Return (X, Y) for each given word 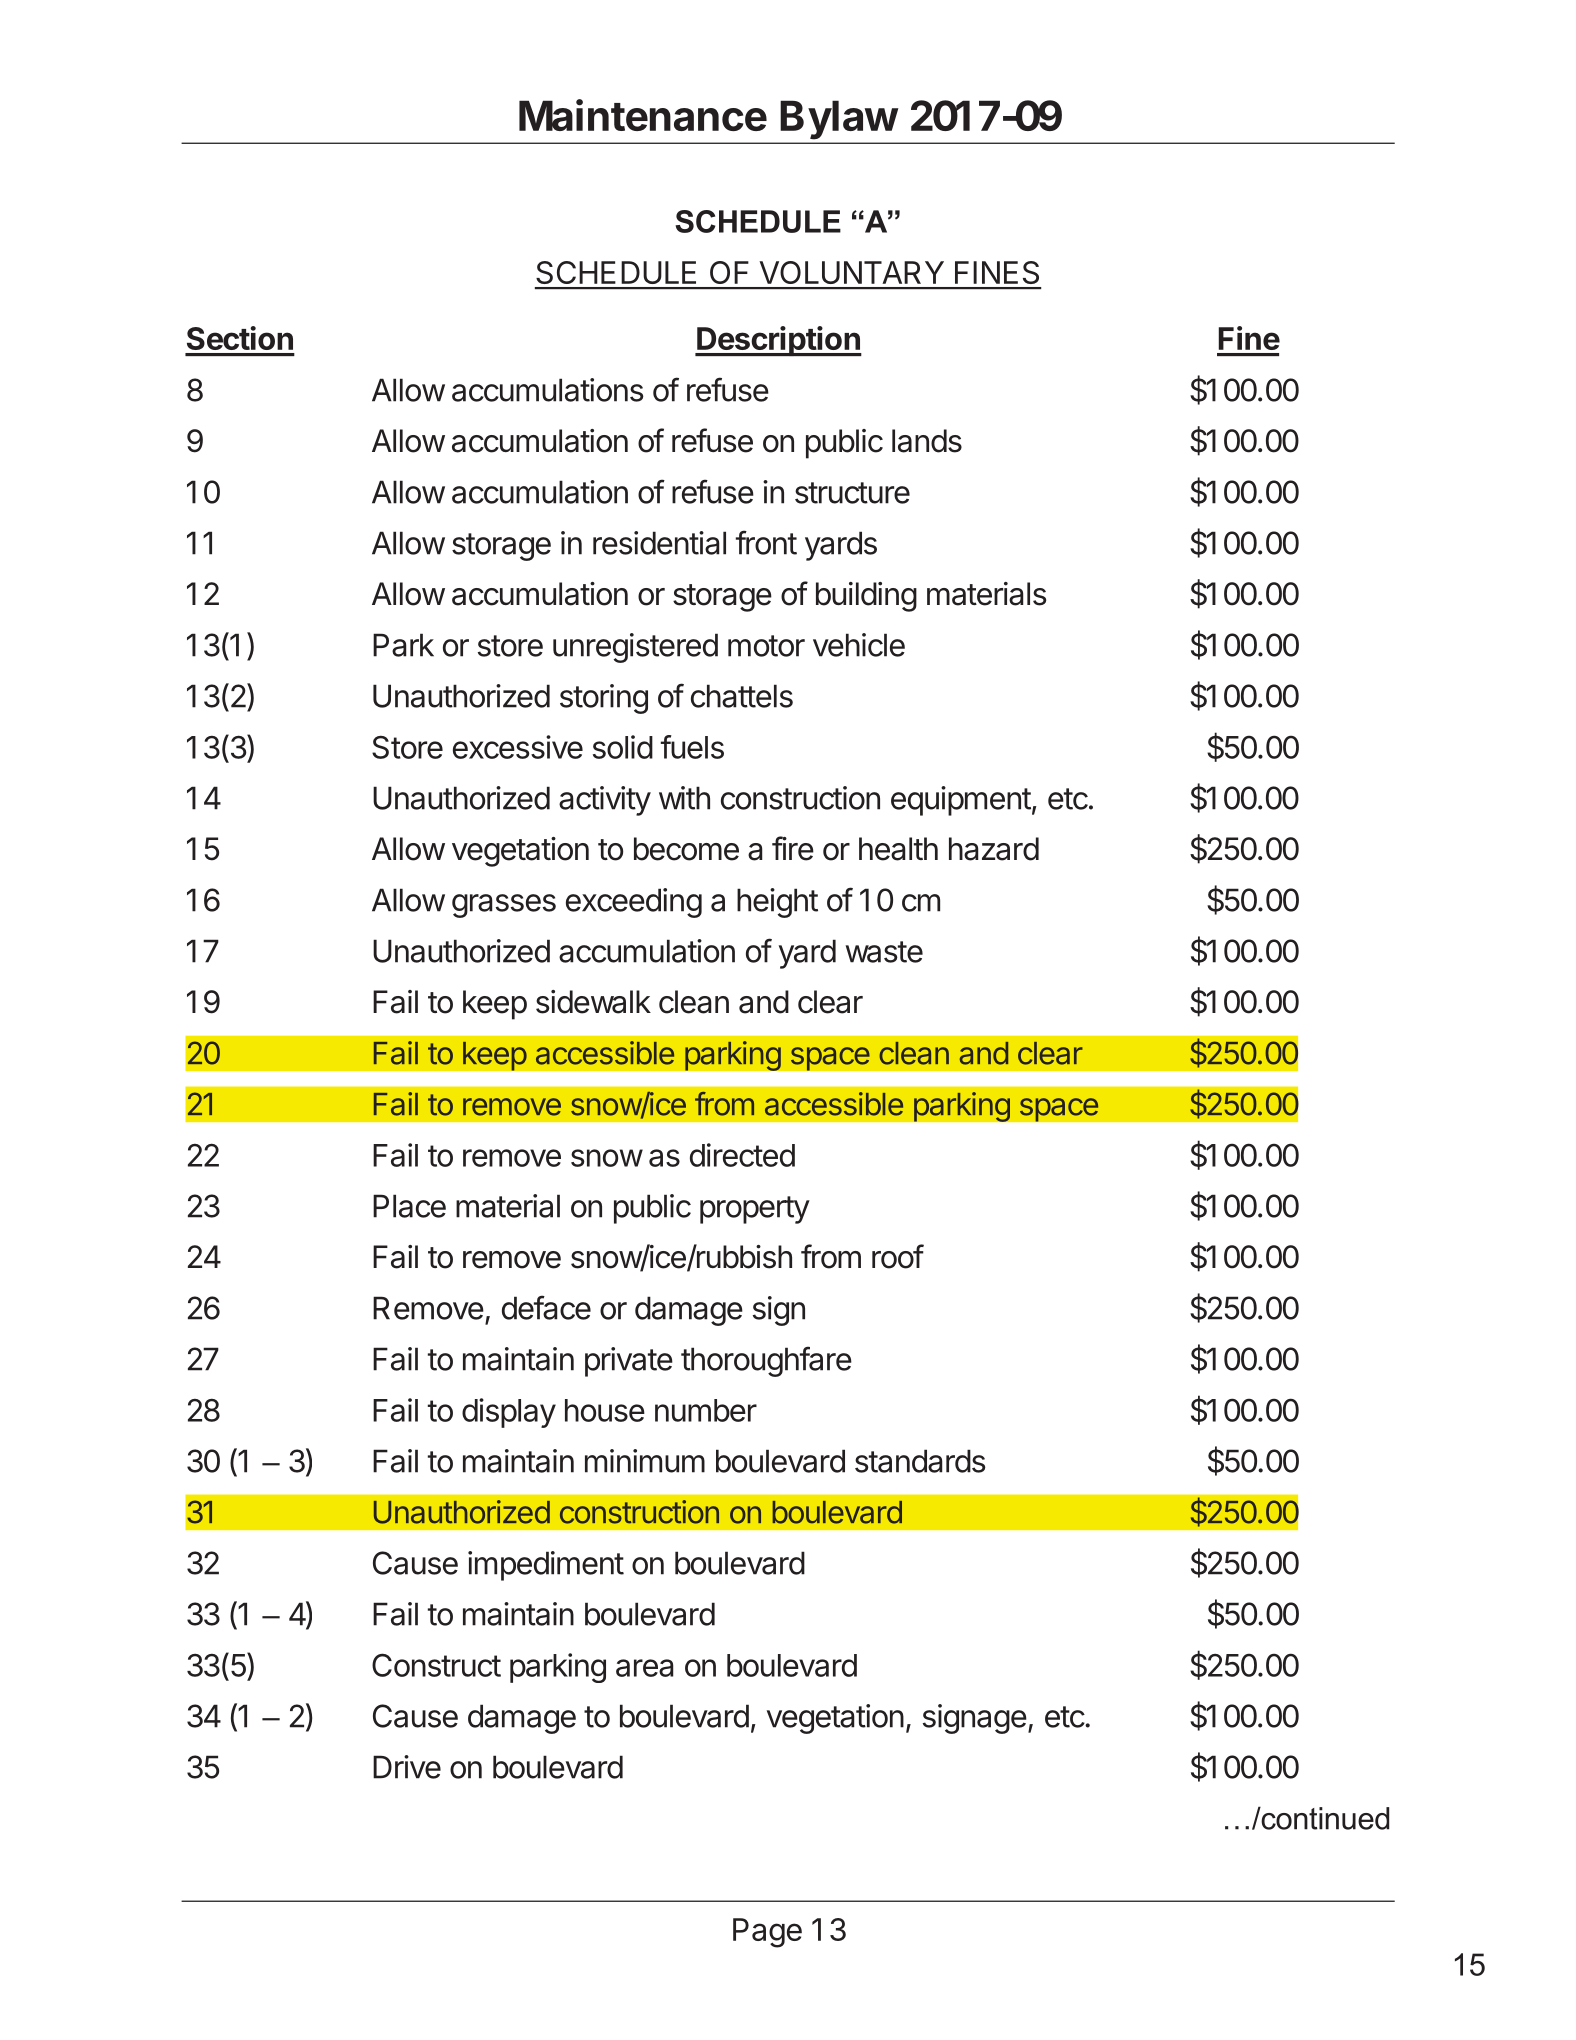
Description (778, 341)
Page (767, 1933)
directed (742, 1155)
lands (927, 441)
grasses (504, 906)
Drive (407, 1767)
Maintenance (643, 115)
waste (884, 952)
